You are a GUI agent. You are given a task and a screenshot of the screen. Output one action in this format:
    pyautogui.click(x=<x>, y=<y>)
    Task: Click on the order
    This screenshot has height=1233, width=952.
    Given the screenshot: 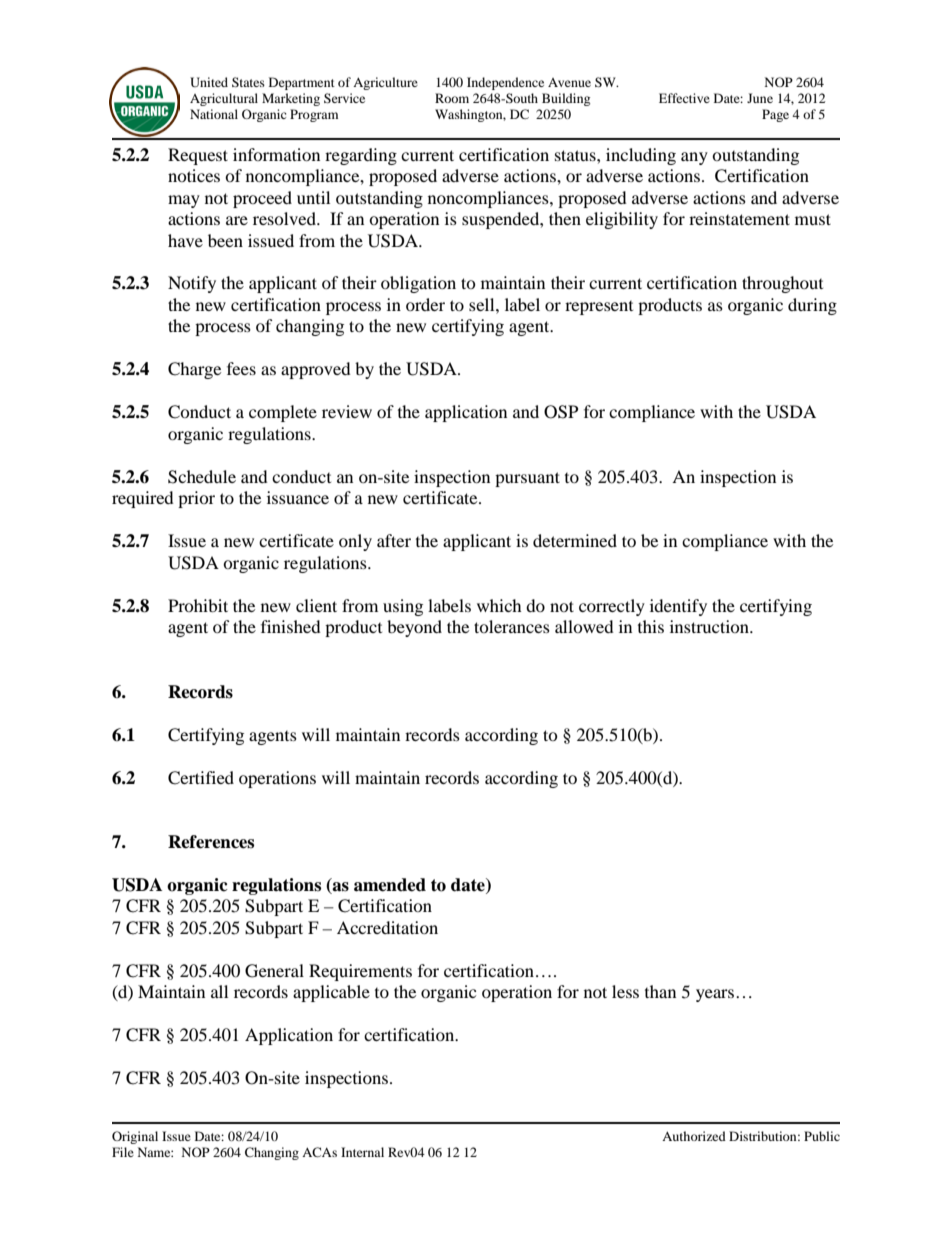 What is the action you would take?
    pyautogui.click(x=425, y=304)
